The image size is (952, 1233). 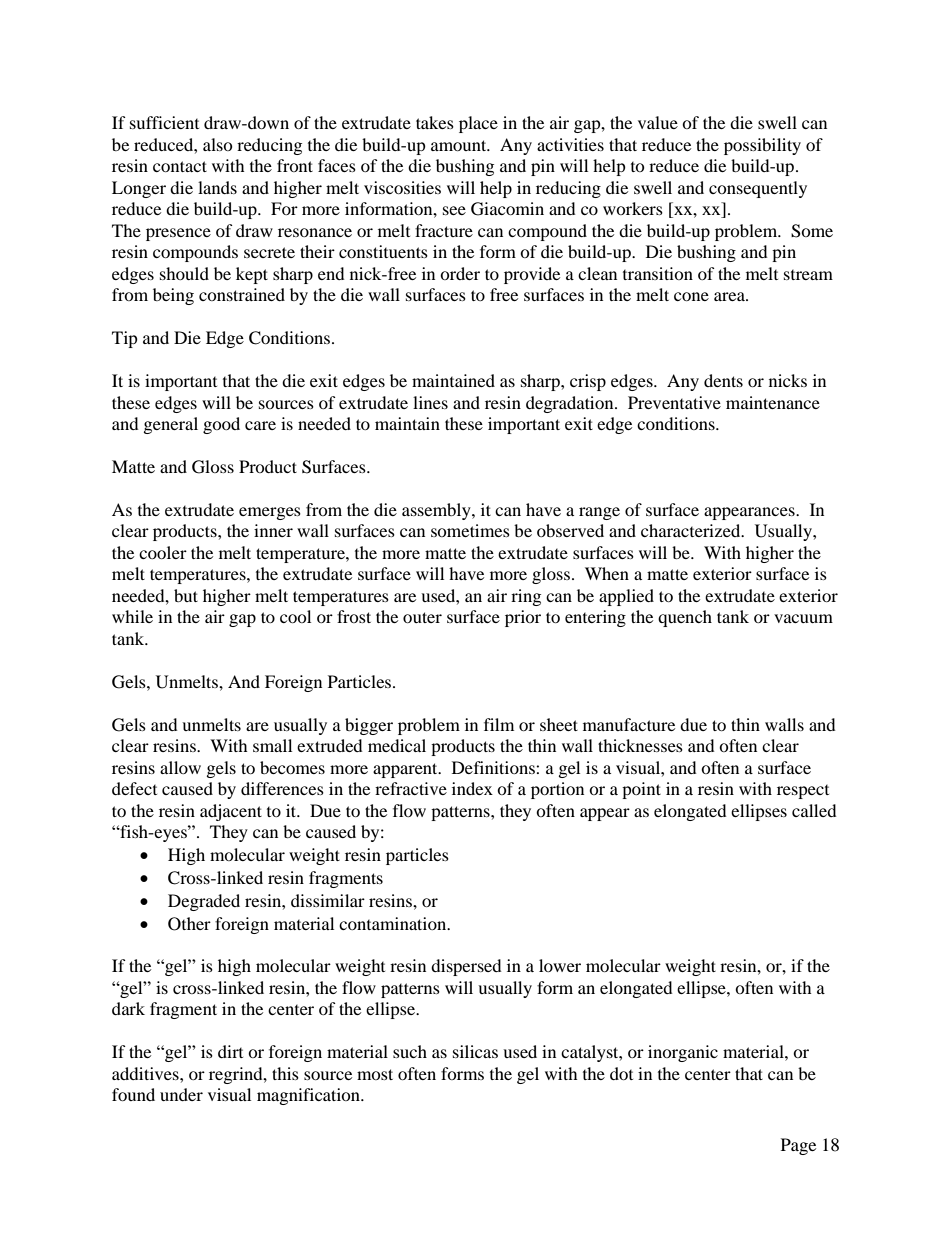 I want to click on under, so click(x=181, y=1094).
